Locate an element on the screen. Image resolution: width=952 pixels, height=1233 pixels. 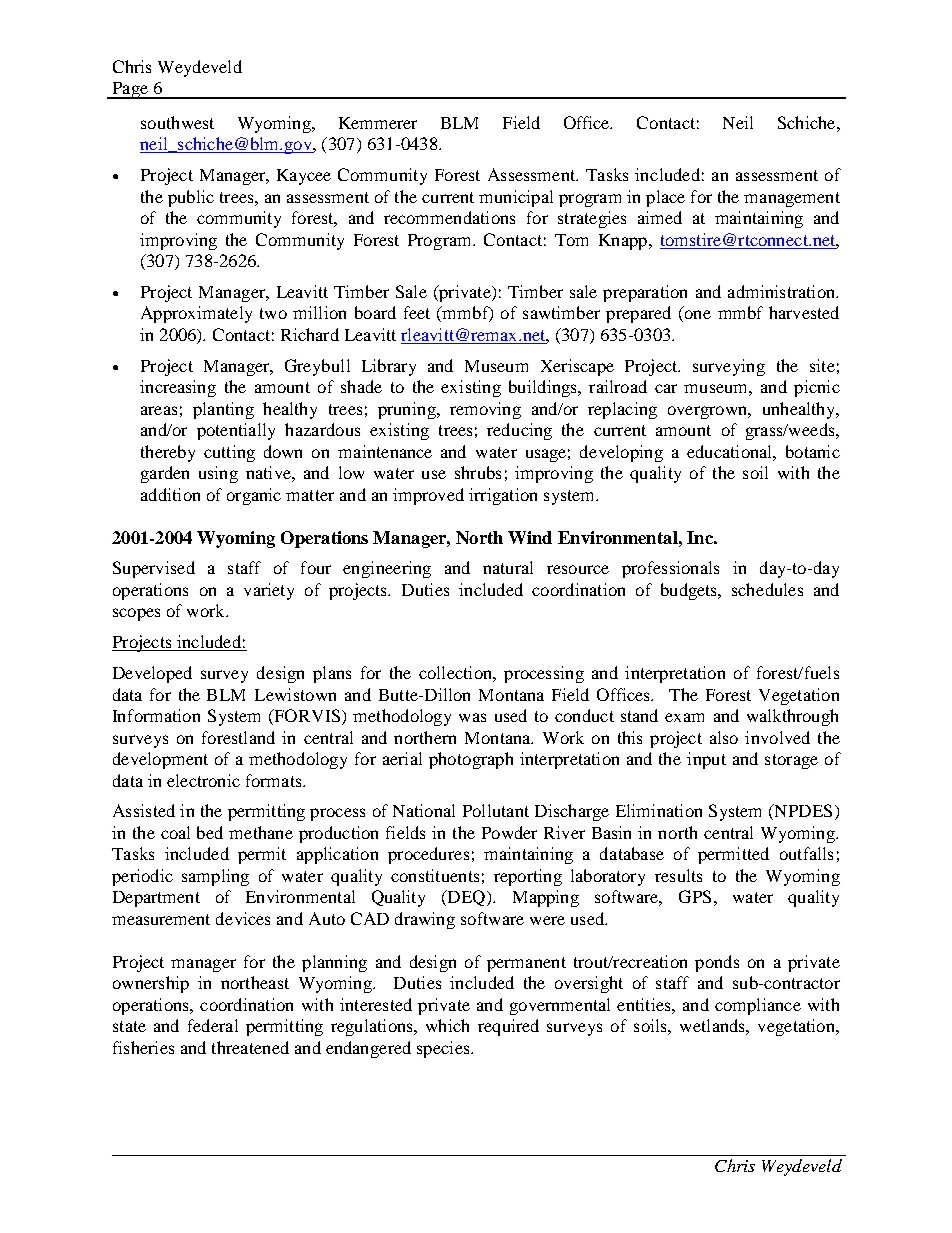
management is located at coordinates (792, 199).
